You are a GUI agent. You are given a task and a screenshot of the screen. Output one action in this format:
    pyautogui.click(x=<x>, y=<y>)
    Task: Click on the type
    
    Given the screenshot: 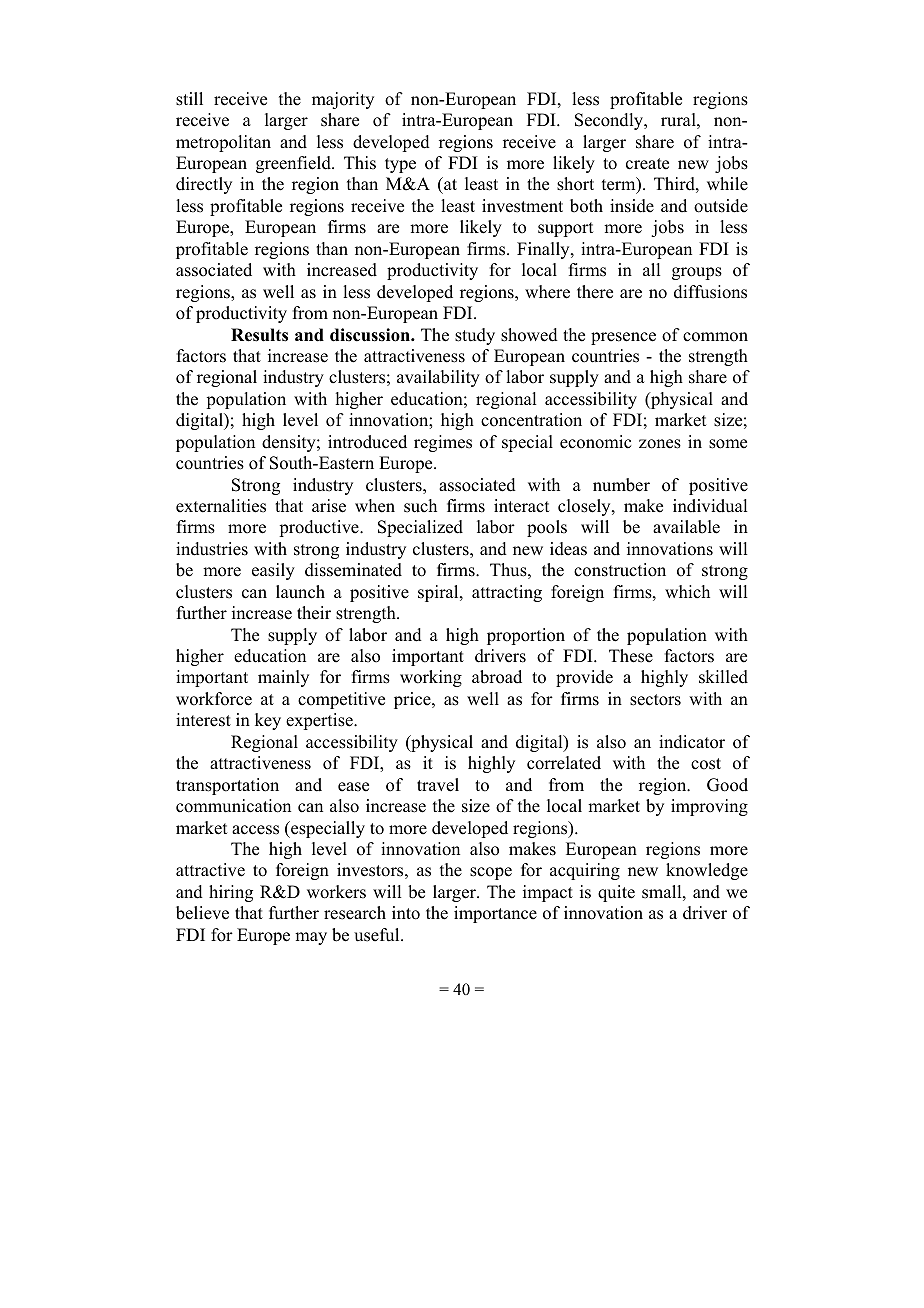 What is the action you would take?
    pyautogui.click(x=400, y=165)
